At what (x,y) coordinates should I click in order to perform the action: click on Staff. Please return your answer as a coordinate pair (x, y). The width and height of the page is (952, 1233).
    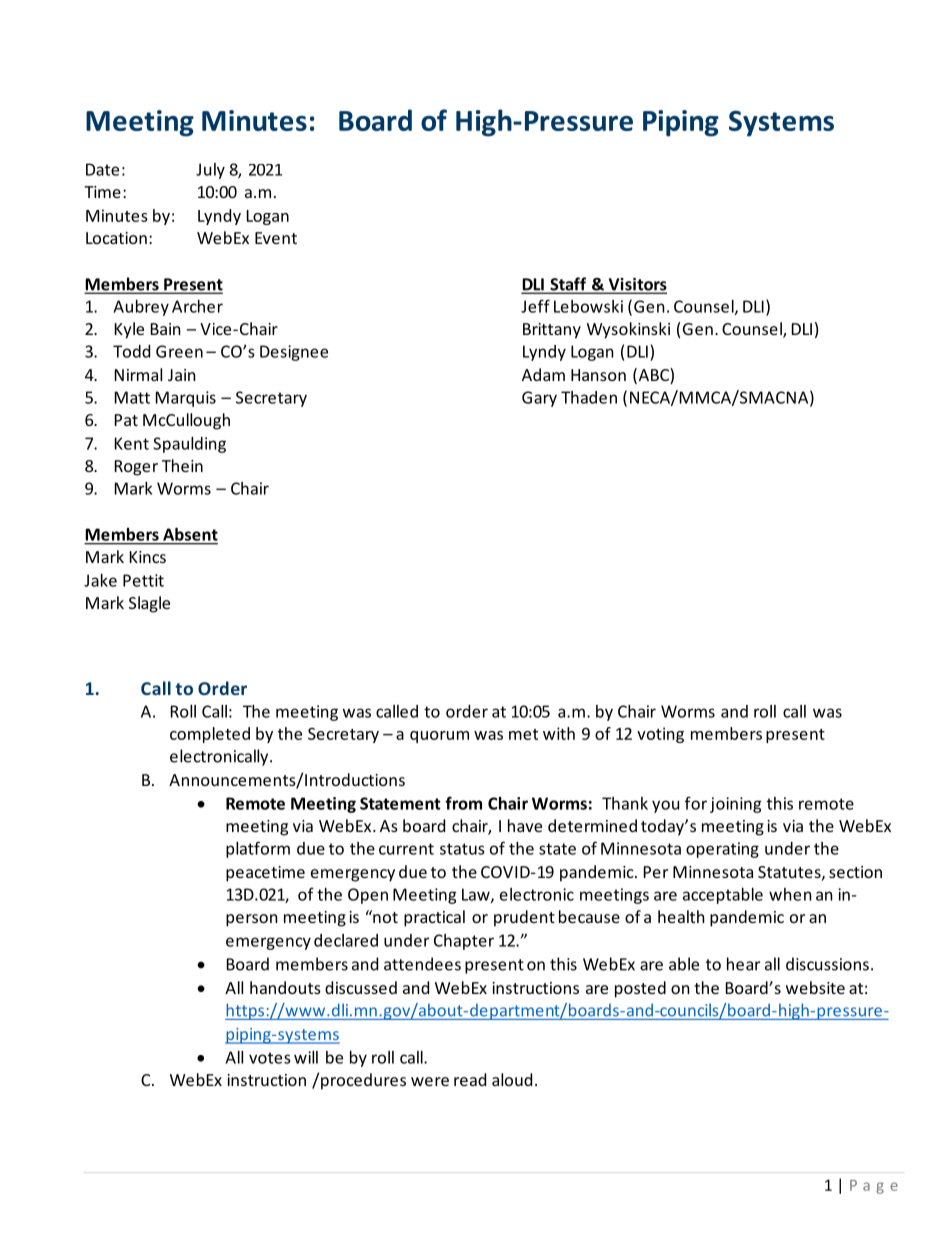
    Looking at the image, I should click on (568, 285).
